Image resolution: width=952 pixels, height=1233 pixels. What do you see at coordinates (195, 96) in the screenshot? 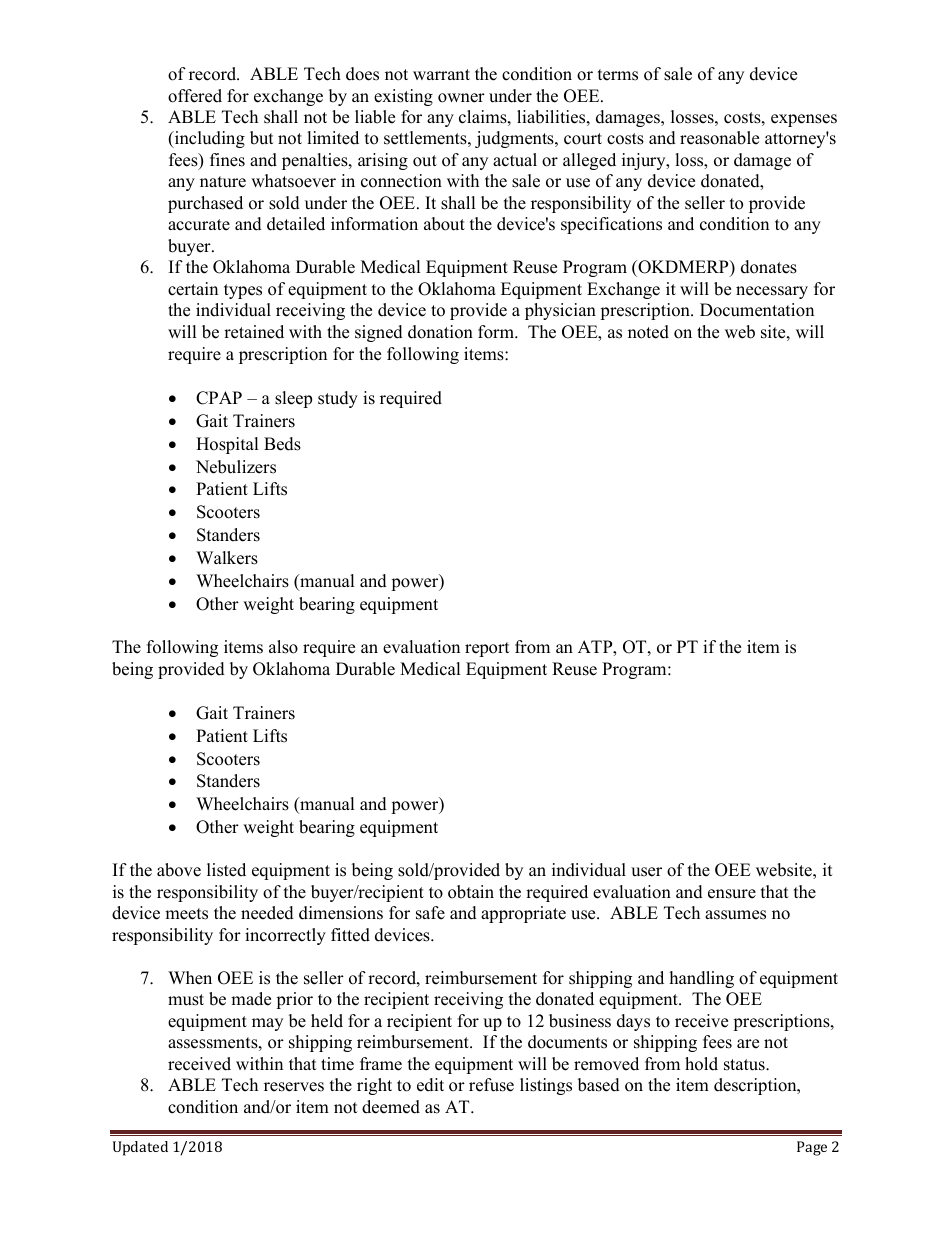
I see `offered` at bounding box center [195, 96].
